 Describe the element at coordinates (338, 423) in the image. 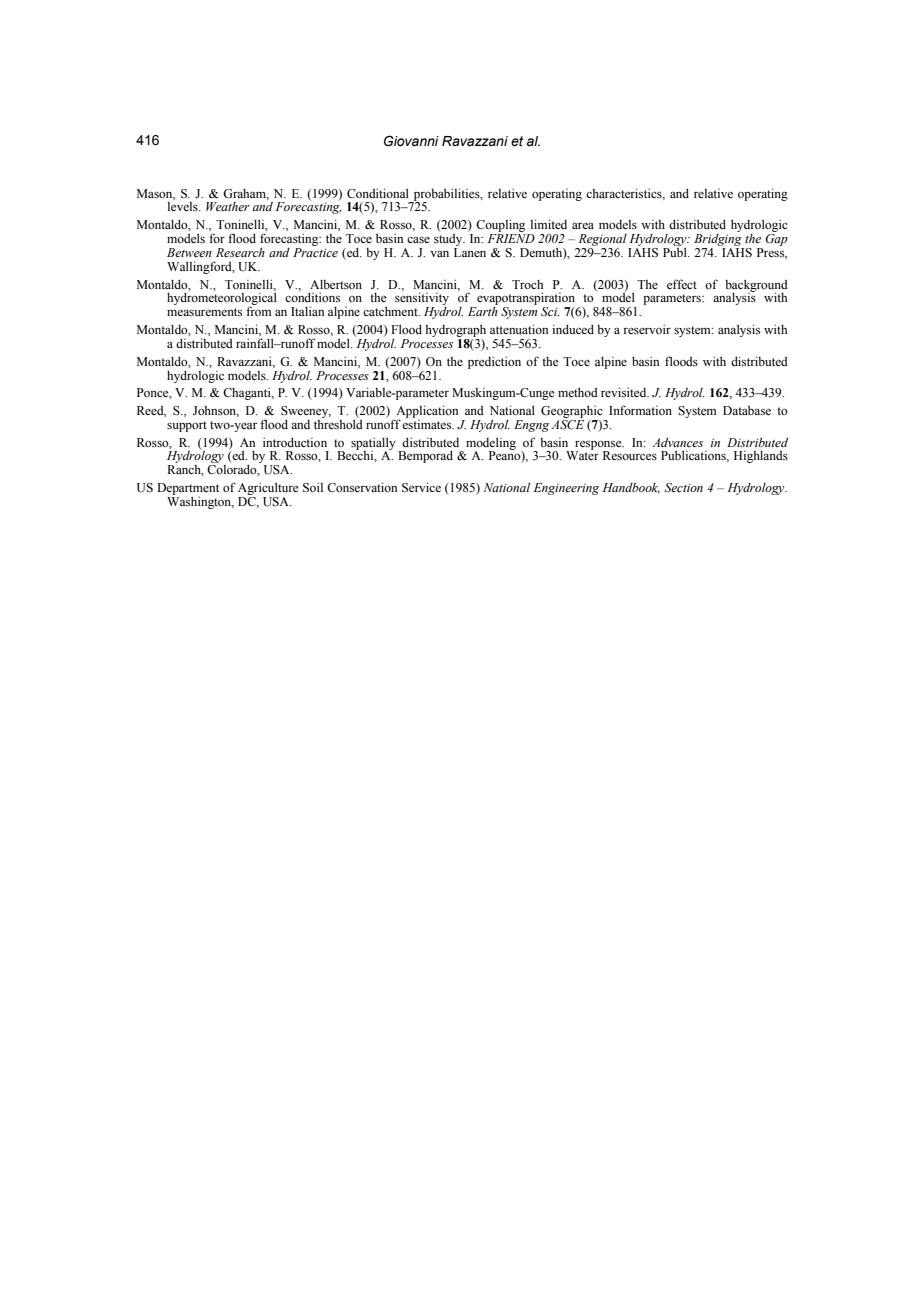

I see `threshold` at that location.
